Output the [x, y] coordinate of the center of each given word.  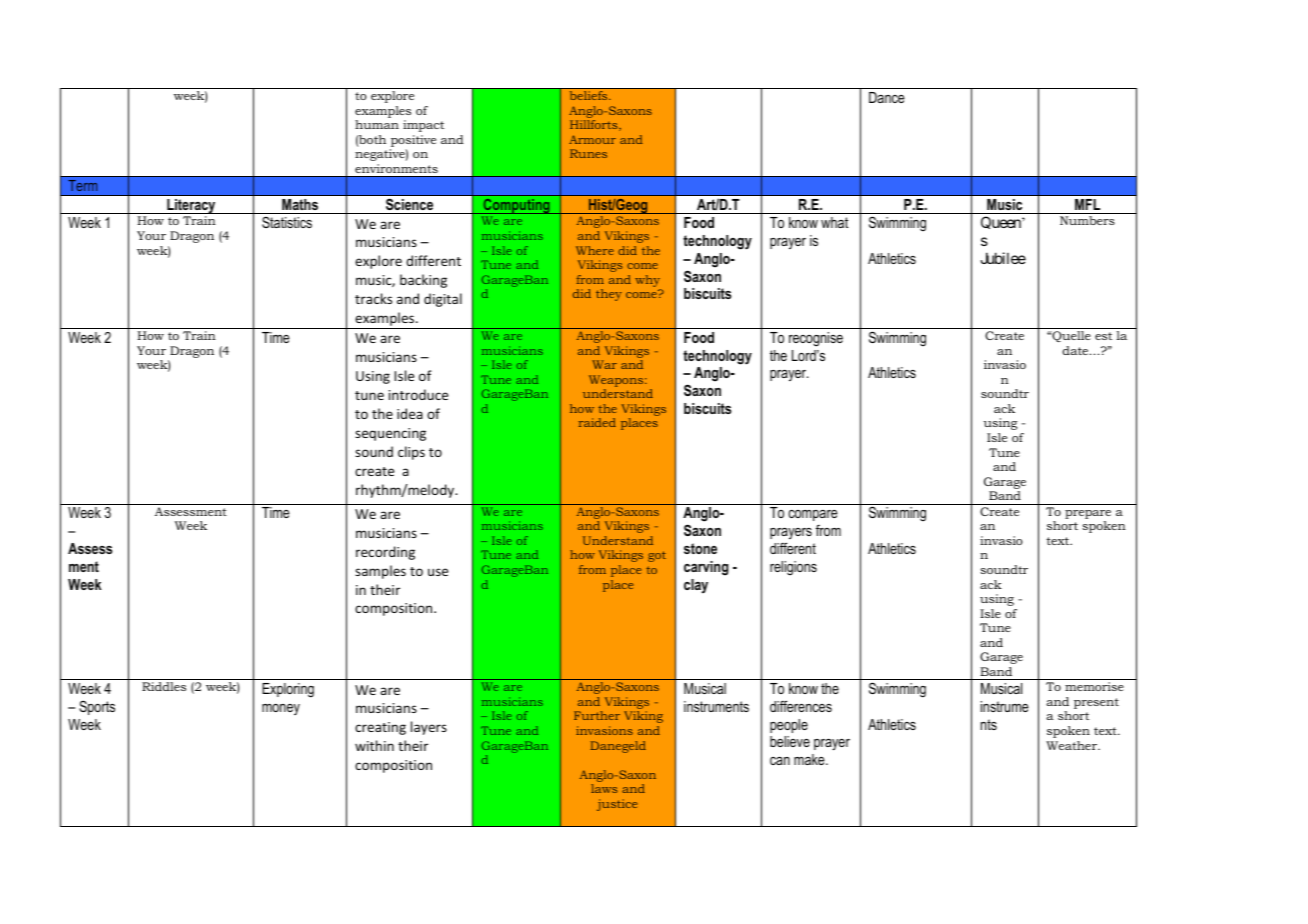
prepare [1088, 514]
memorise [1094, 686]
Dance [887, 97]
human [377, 124]
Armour [592, 139]
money [281, 709]
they [609, 295]
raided [597, 422]
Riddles [164, 686]
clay [696, 586]
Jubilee [1003, 258]
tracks [373, 298]
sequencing [390, 434]
